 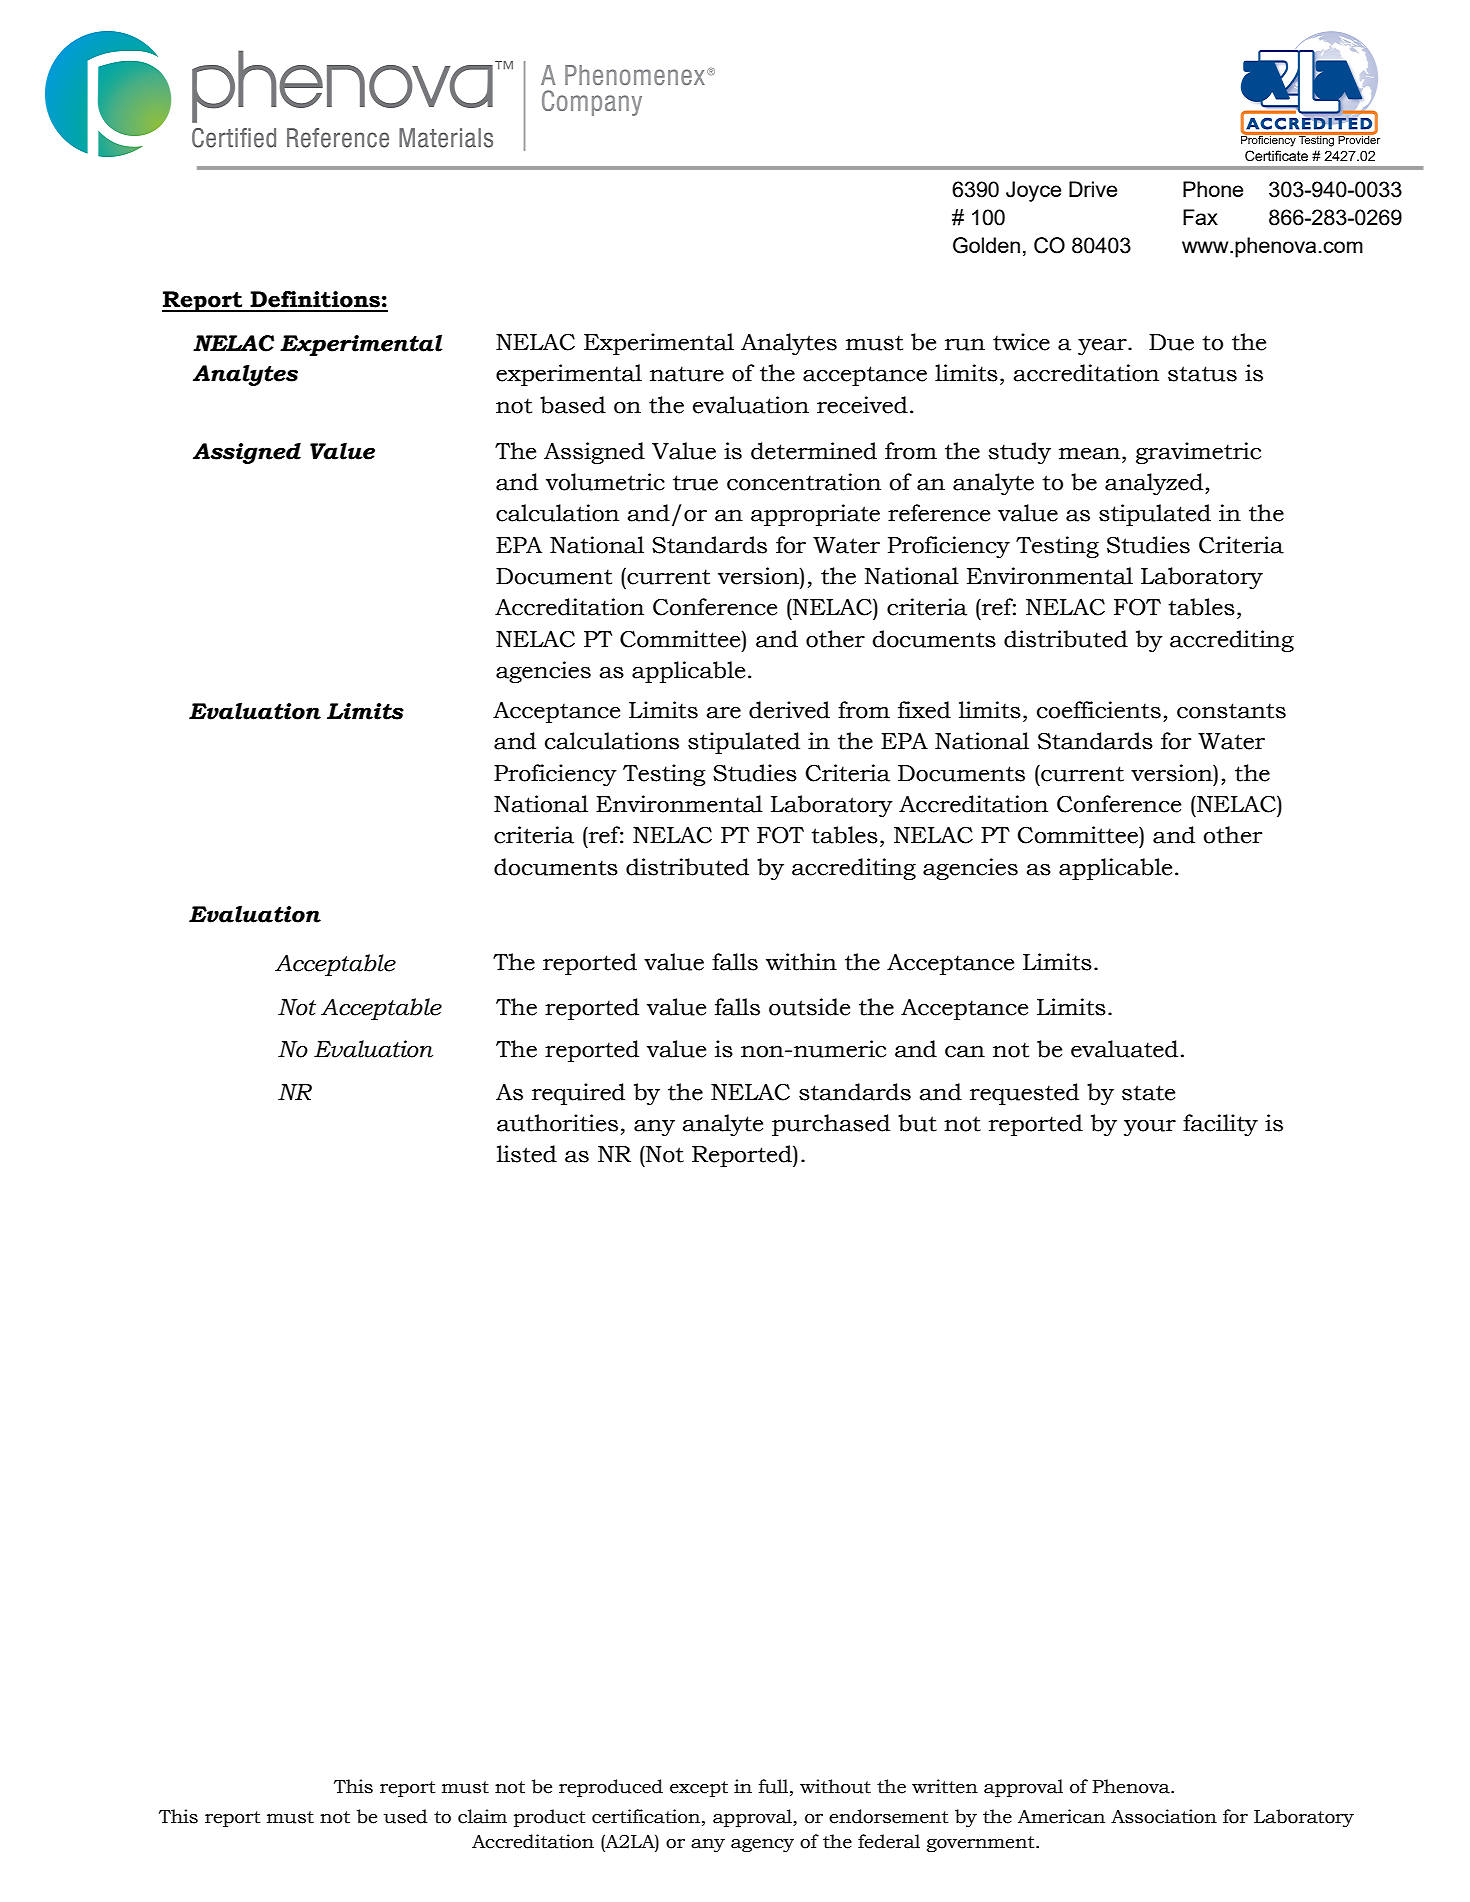 What do you see at coordinates (831, 1125) in the image?
I see `purchased` at bounding box center [831, 1125].
